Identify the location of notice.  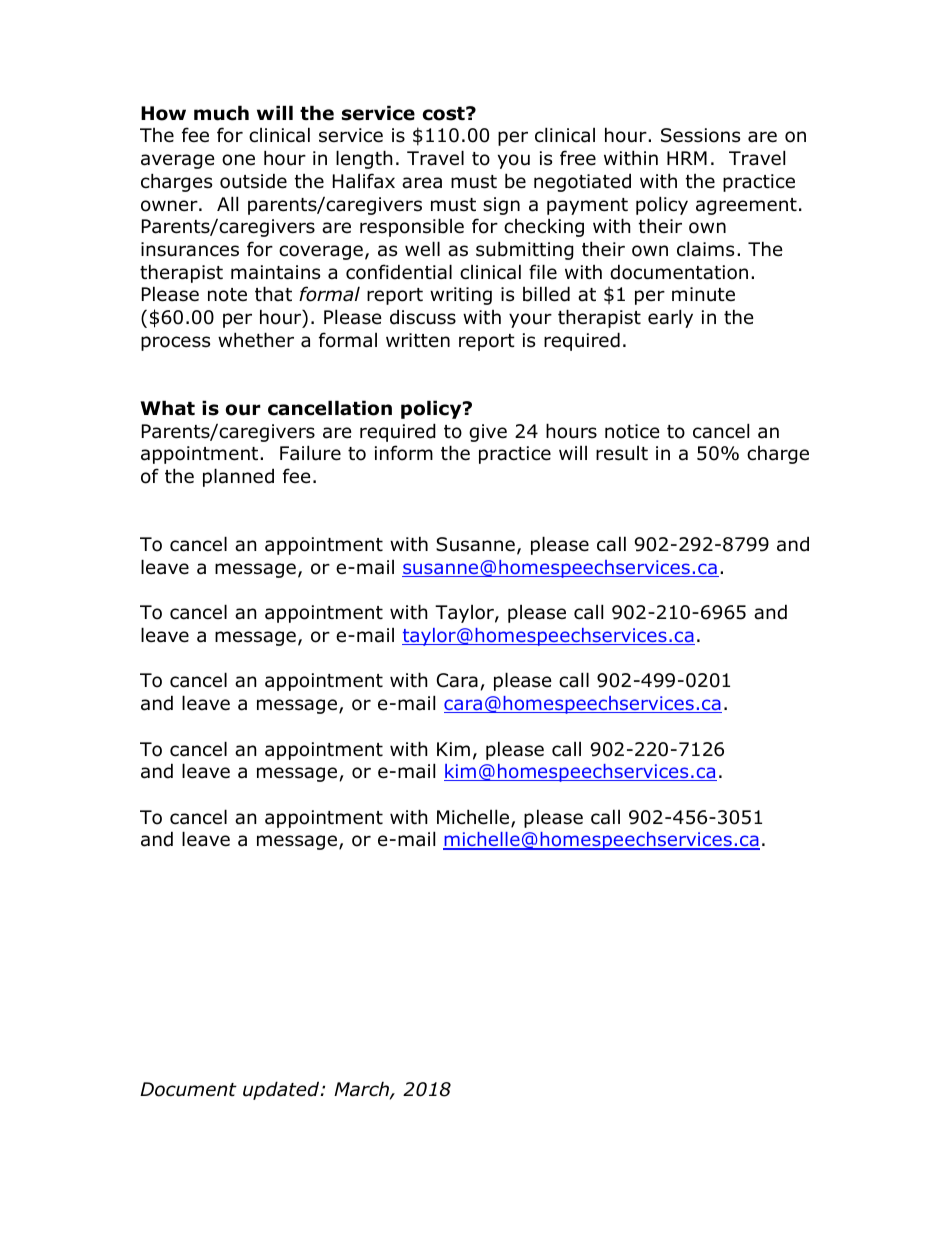
(632, 431).
